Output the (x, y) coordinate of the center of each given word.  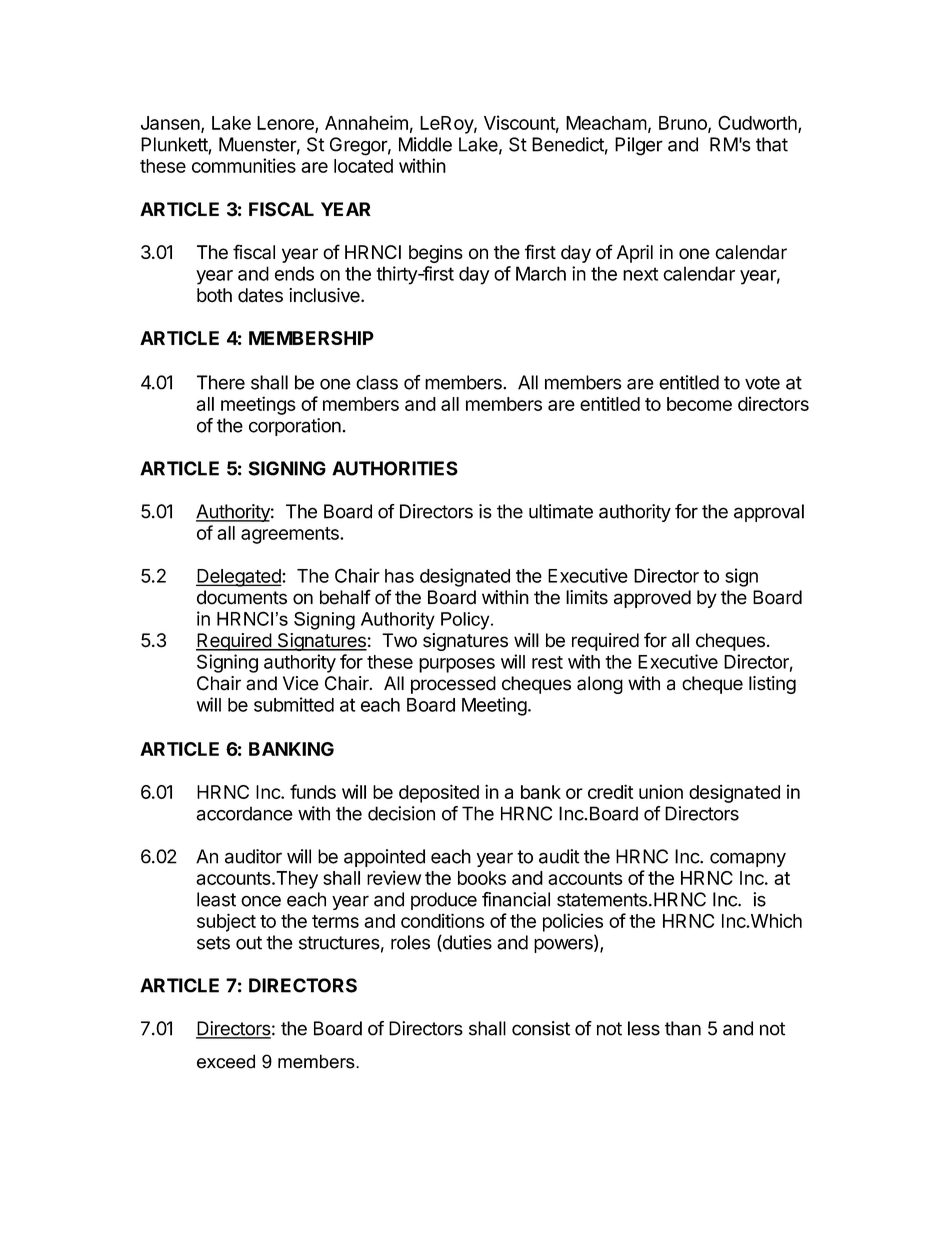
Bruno (684, 124)
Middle (425, 144)
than (683, 1028)
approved (652, 599)
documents (242, 597)
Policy (466, 621)
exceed (226, 1061)
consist (541, 1028)
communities (244, 165)
